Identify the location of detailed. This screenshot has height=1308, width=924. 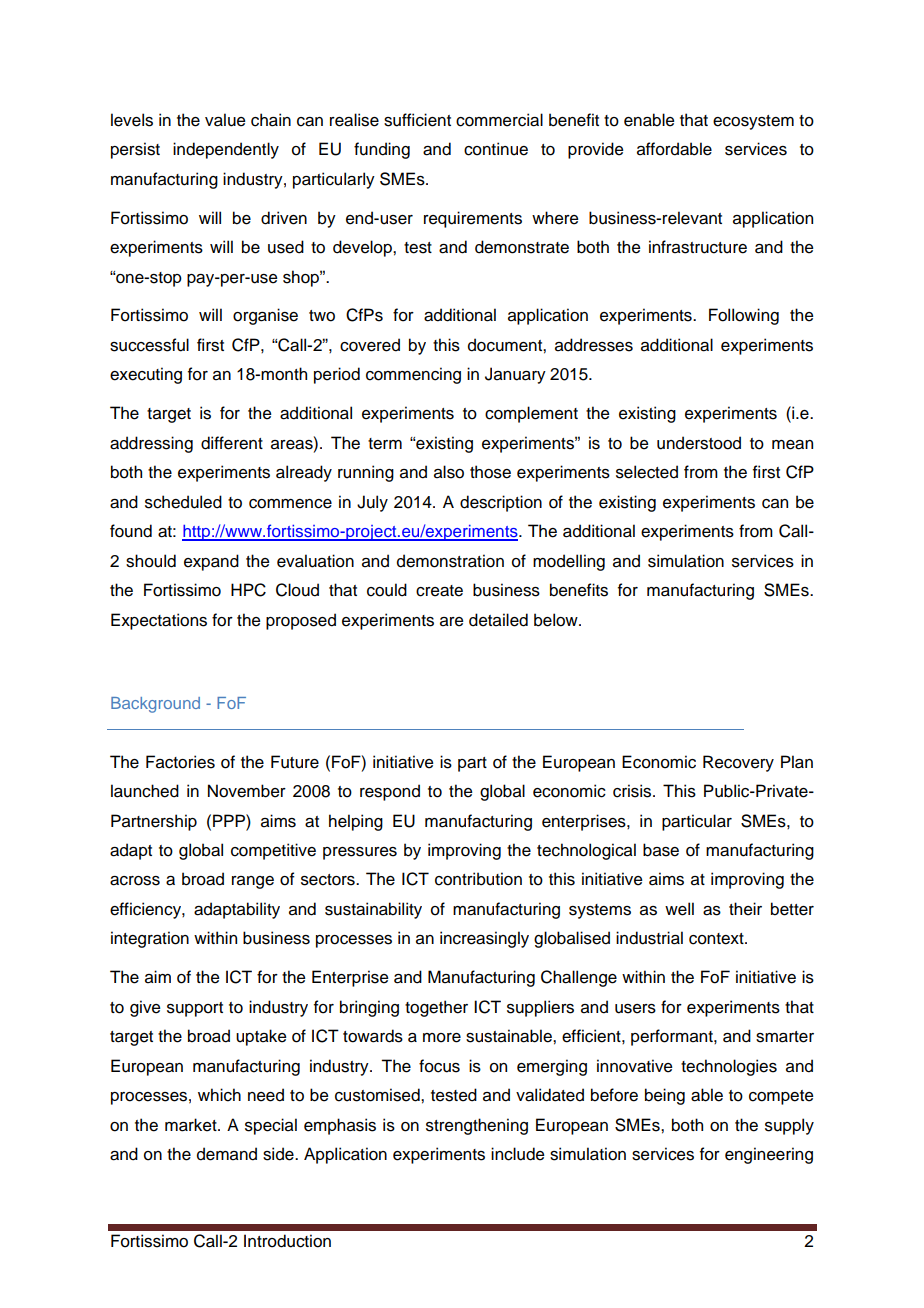
(498, 620).
